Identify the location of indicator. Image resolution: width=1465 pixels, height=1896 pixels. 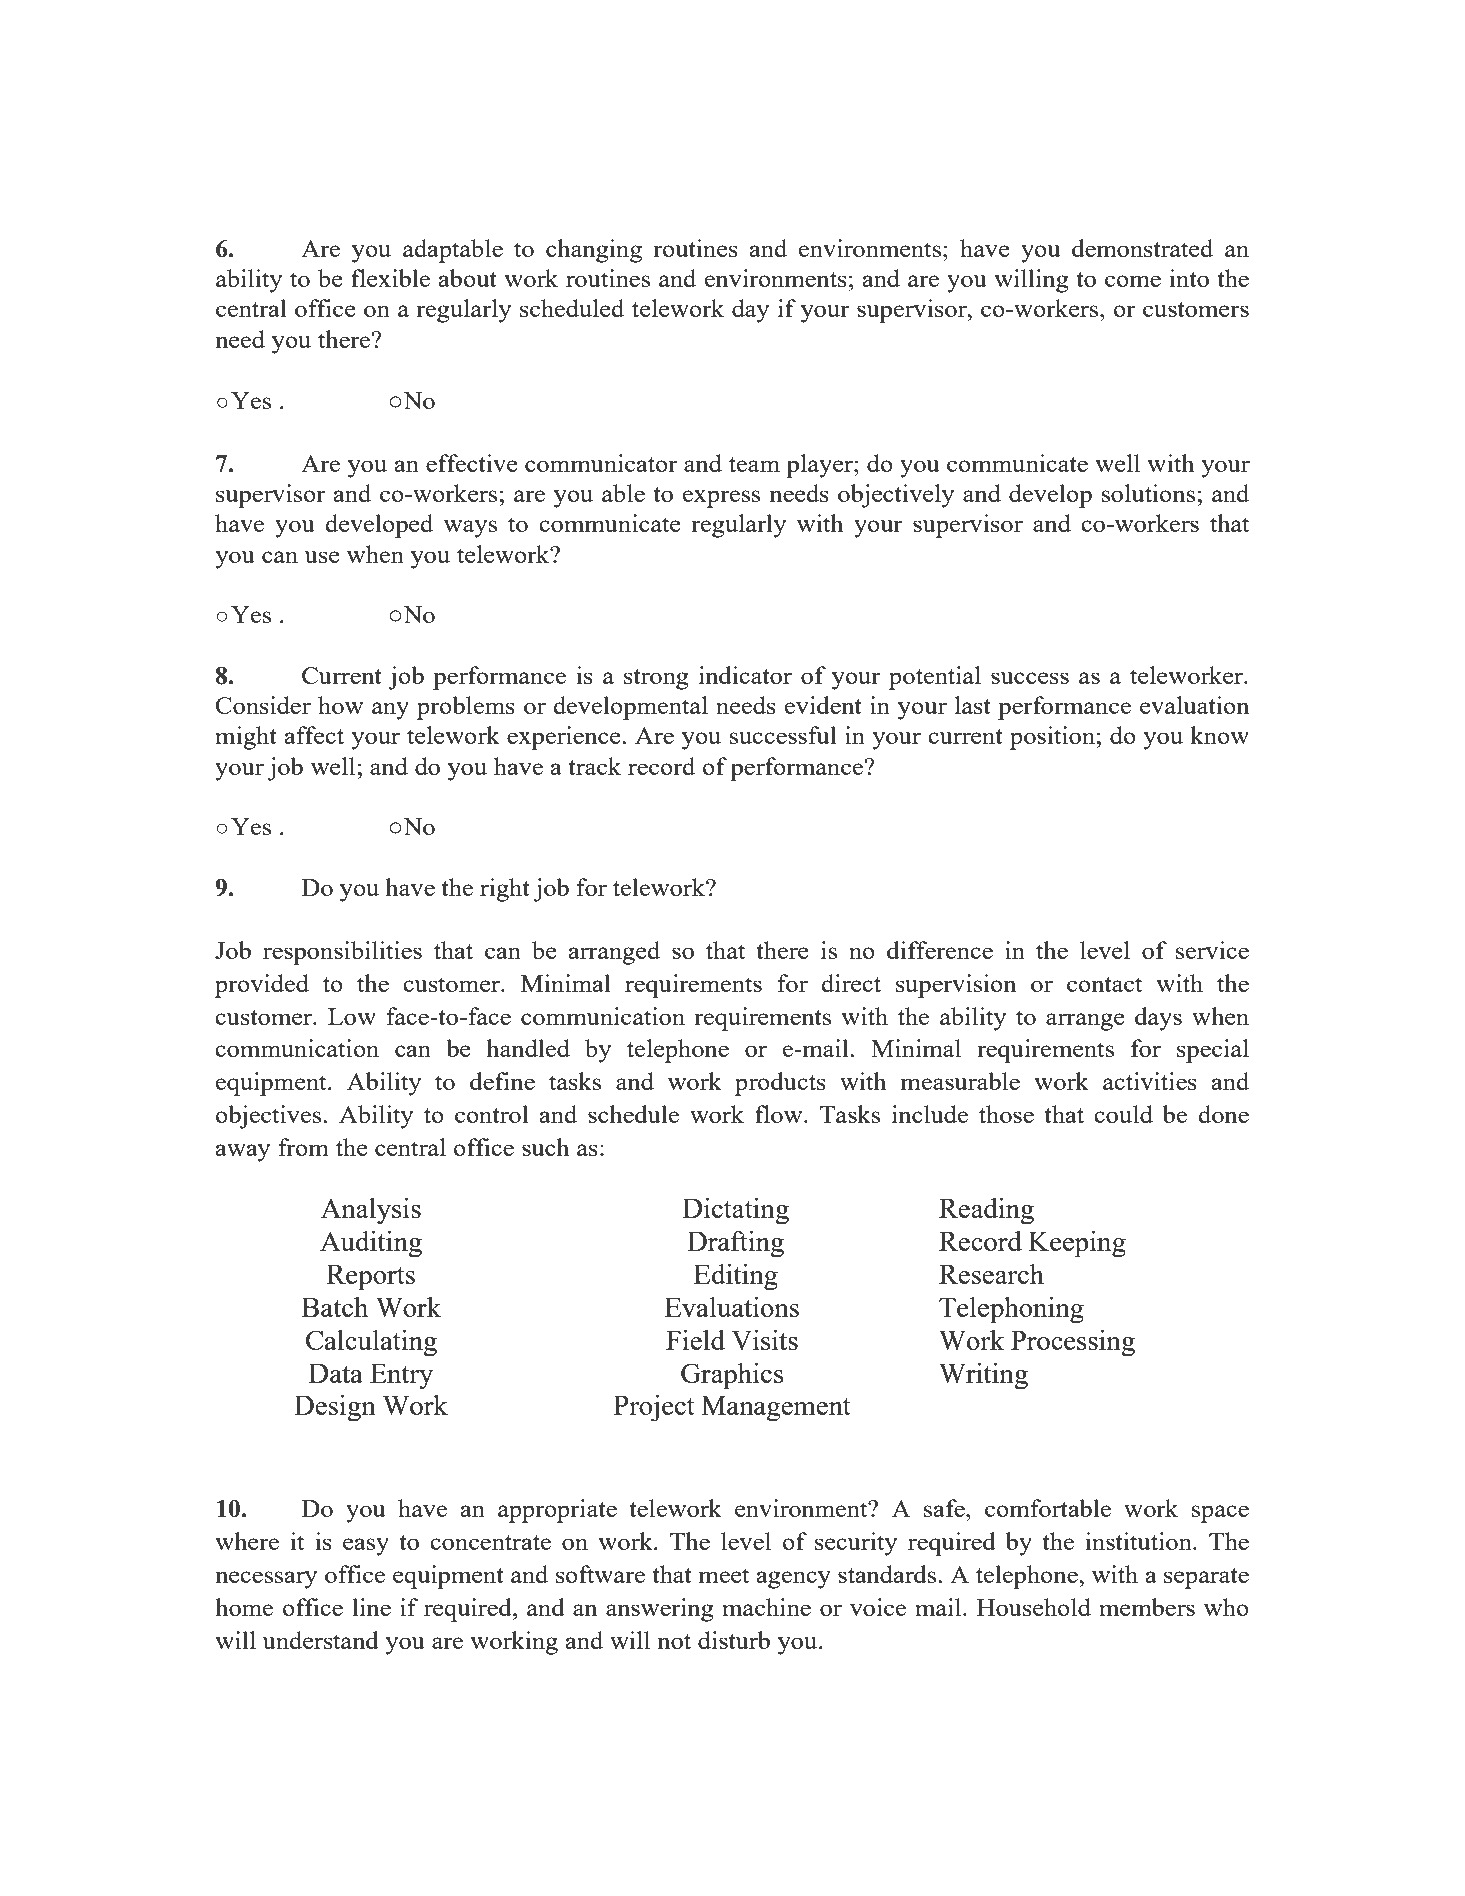
(745, 675).
